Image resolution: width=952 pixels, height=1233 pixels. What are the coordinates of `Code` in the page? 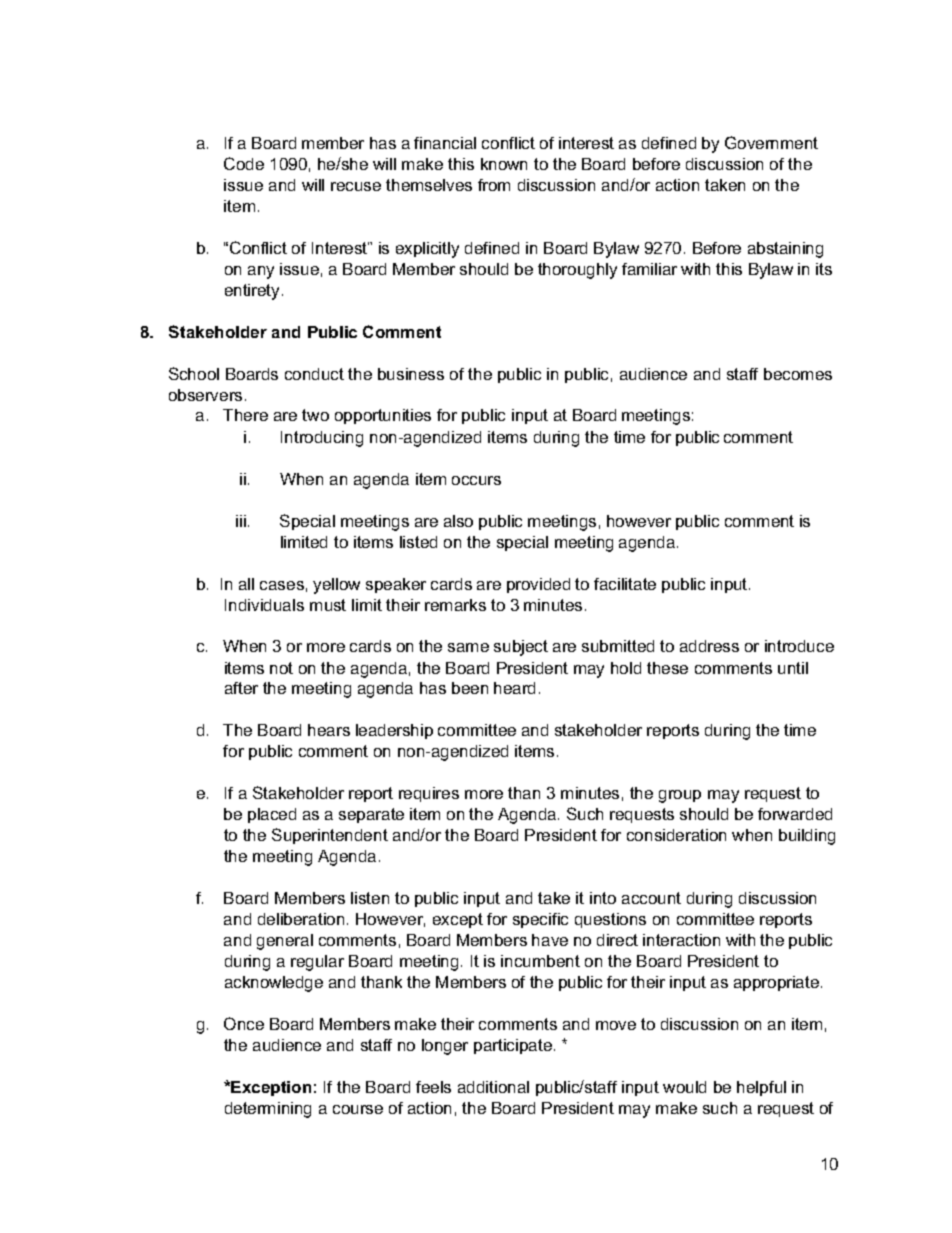 It's located at (244, 163).
